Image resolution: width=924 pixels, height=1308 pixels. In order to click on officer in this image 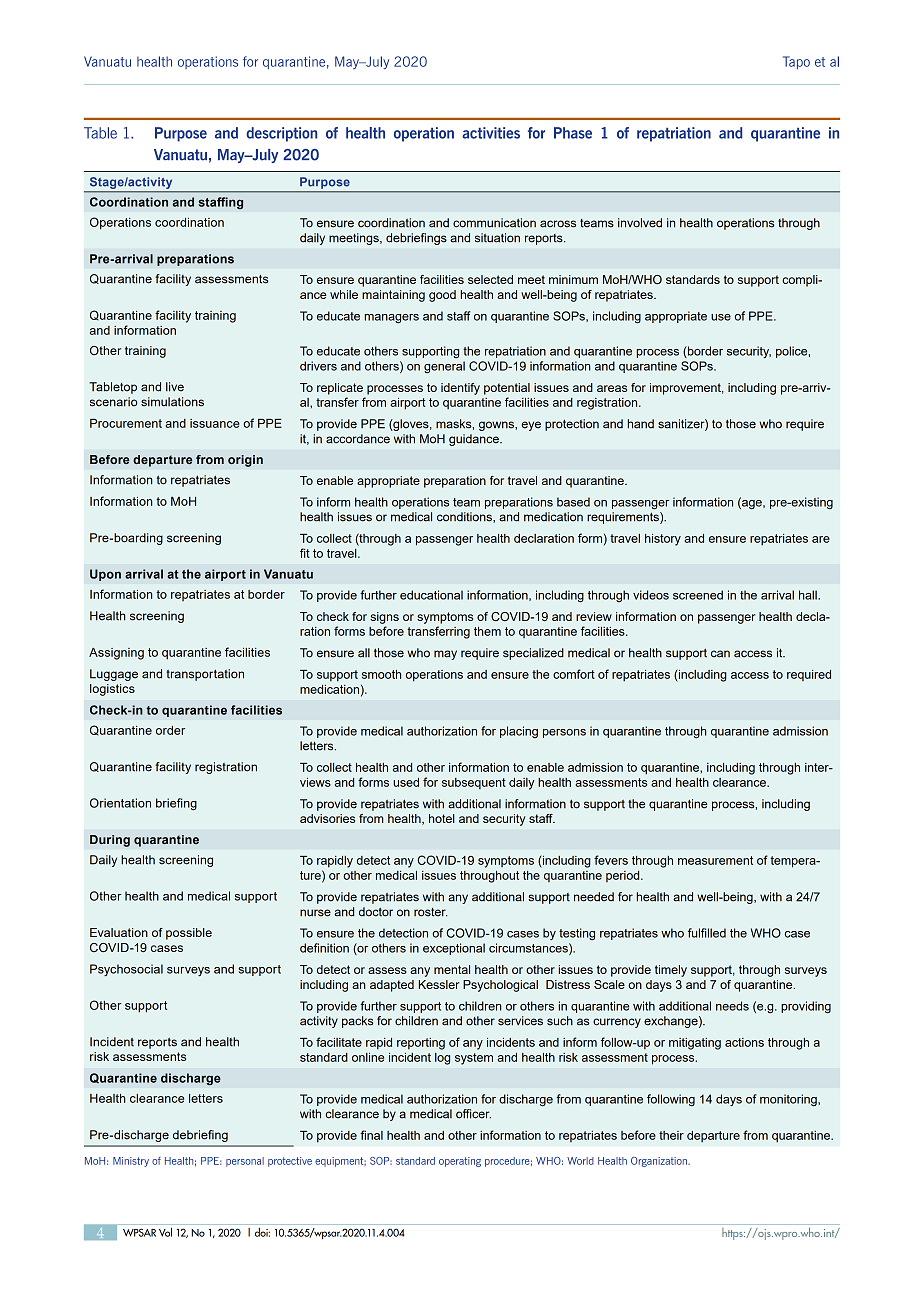, I will do `click(473, 1114)`.
